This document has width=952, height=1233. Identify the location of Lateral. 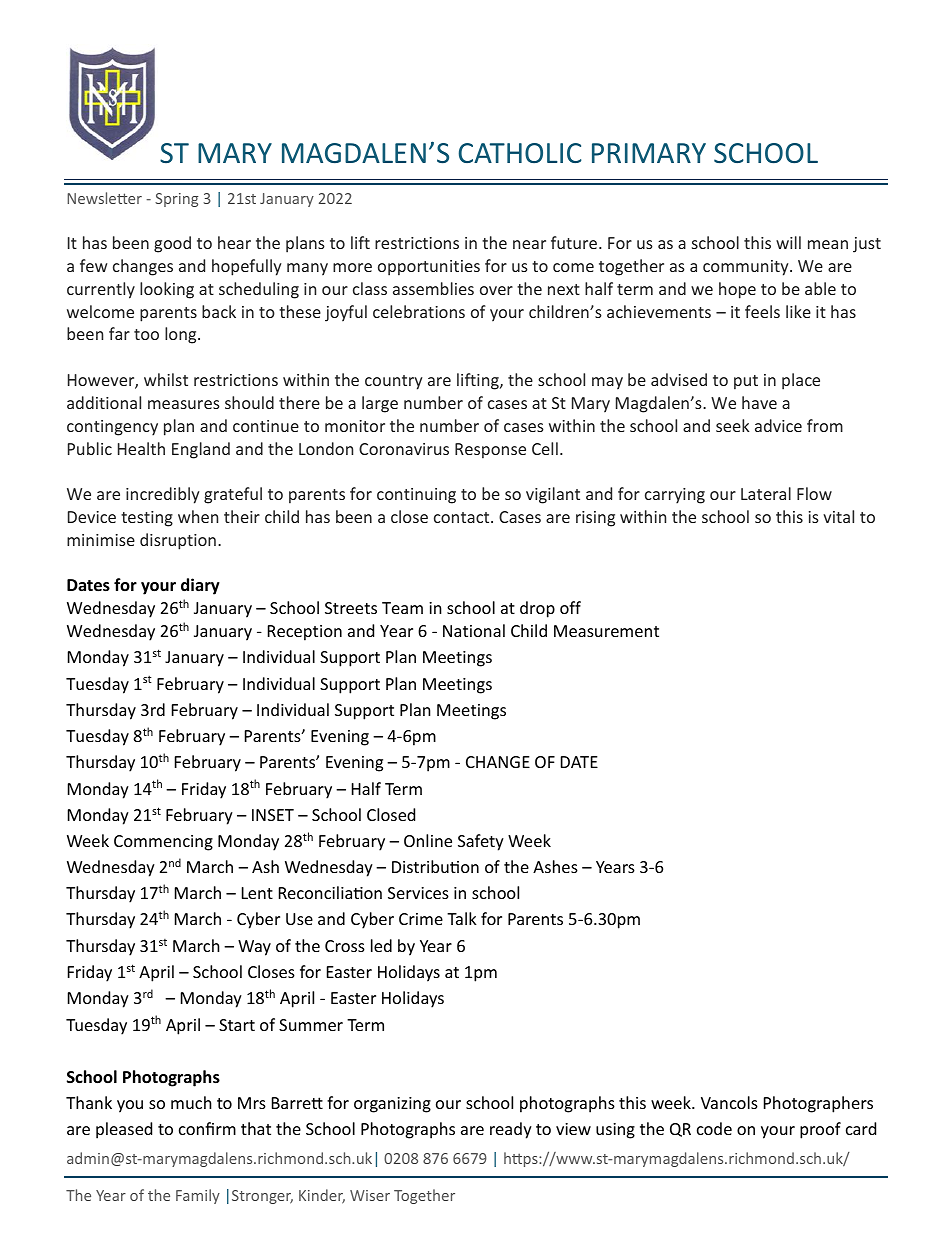
(766, 493).
